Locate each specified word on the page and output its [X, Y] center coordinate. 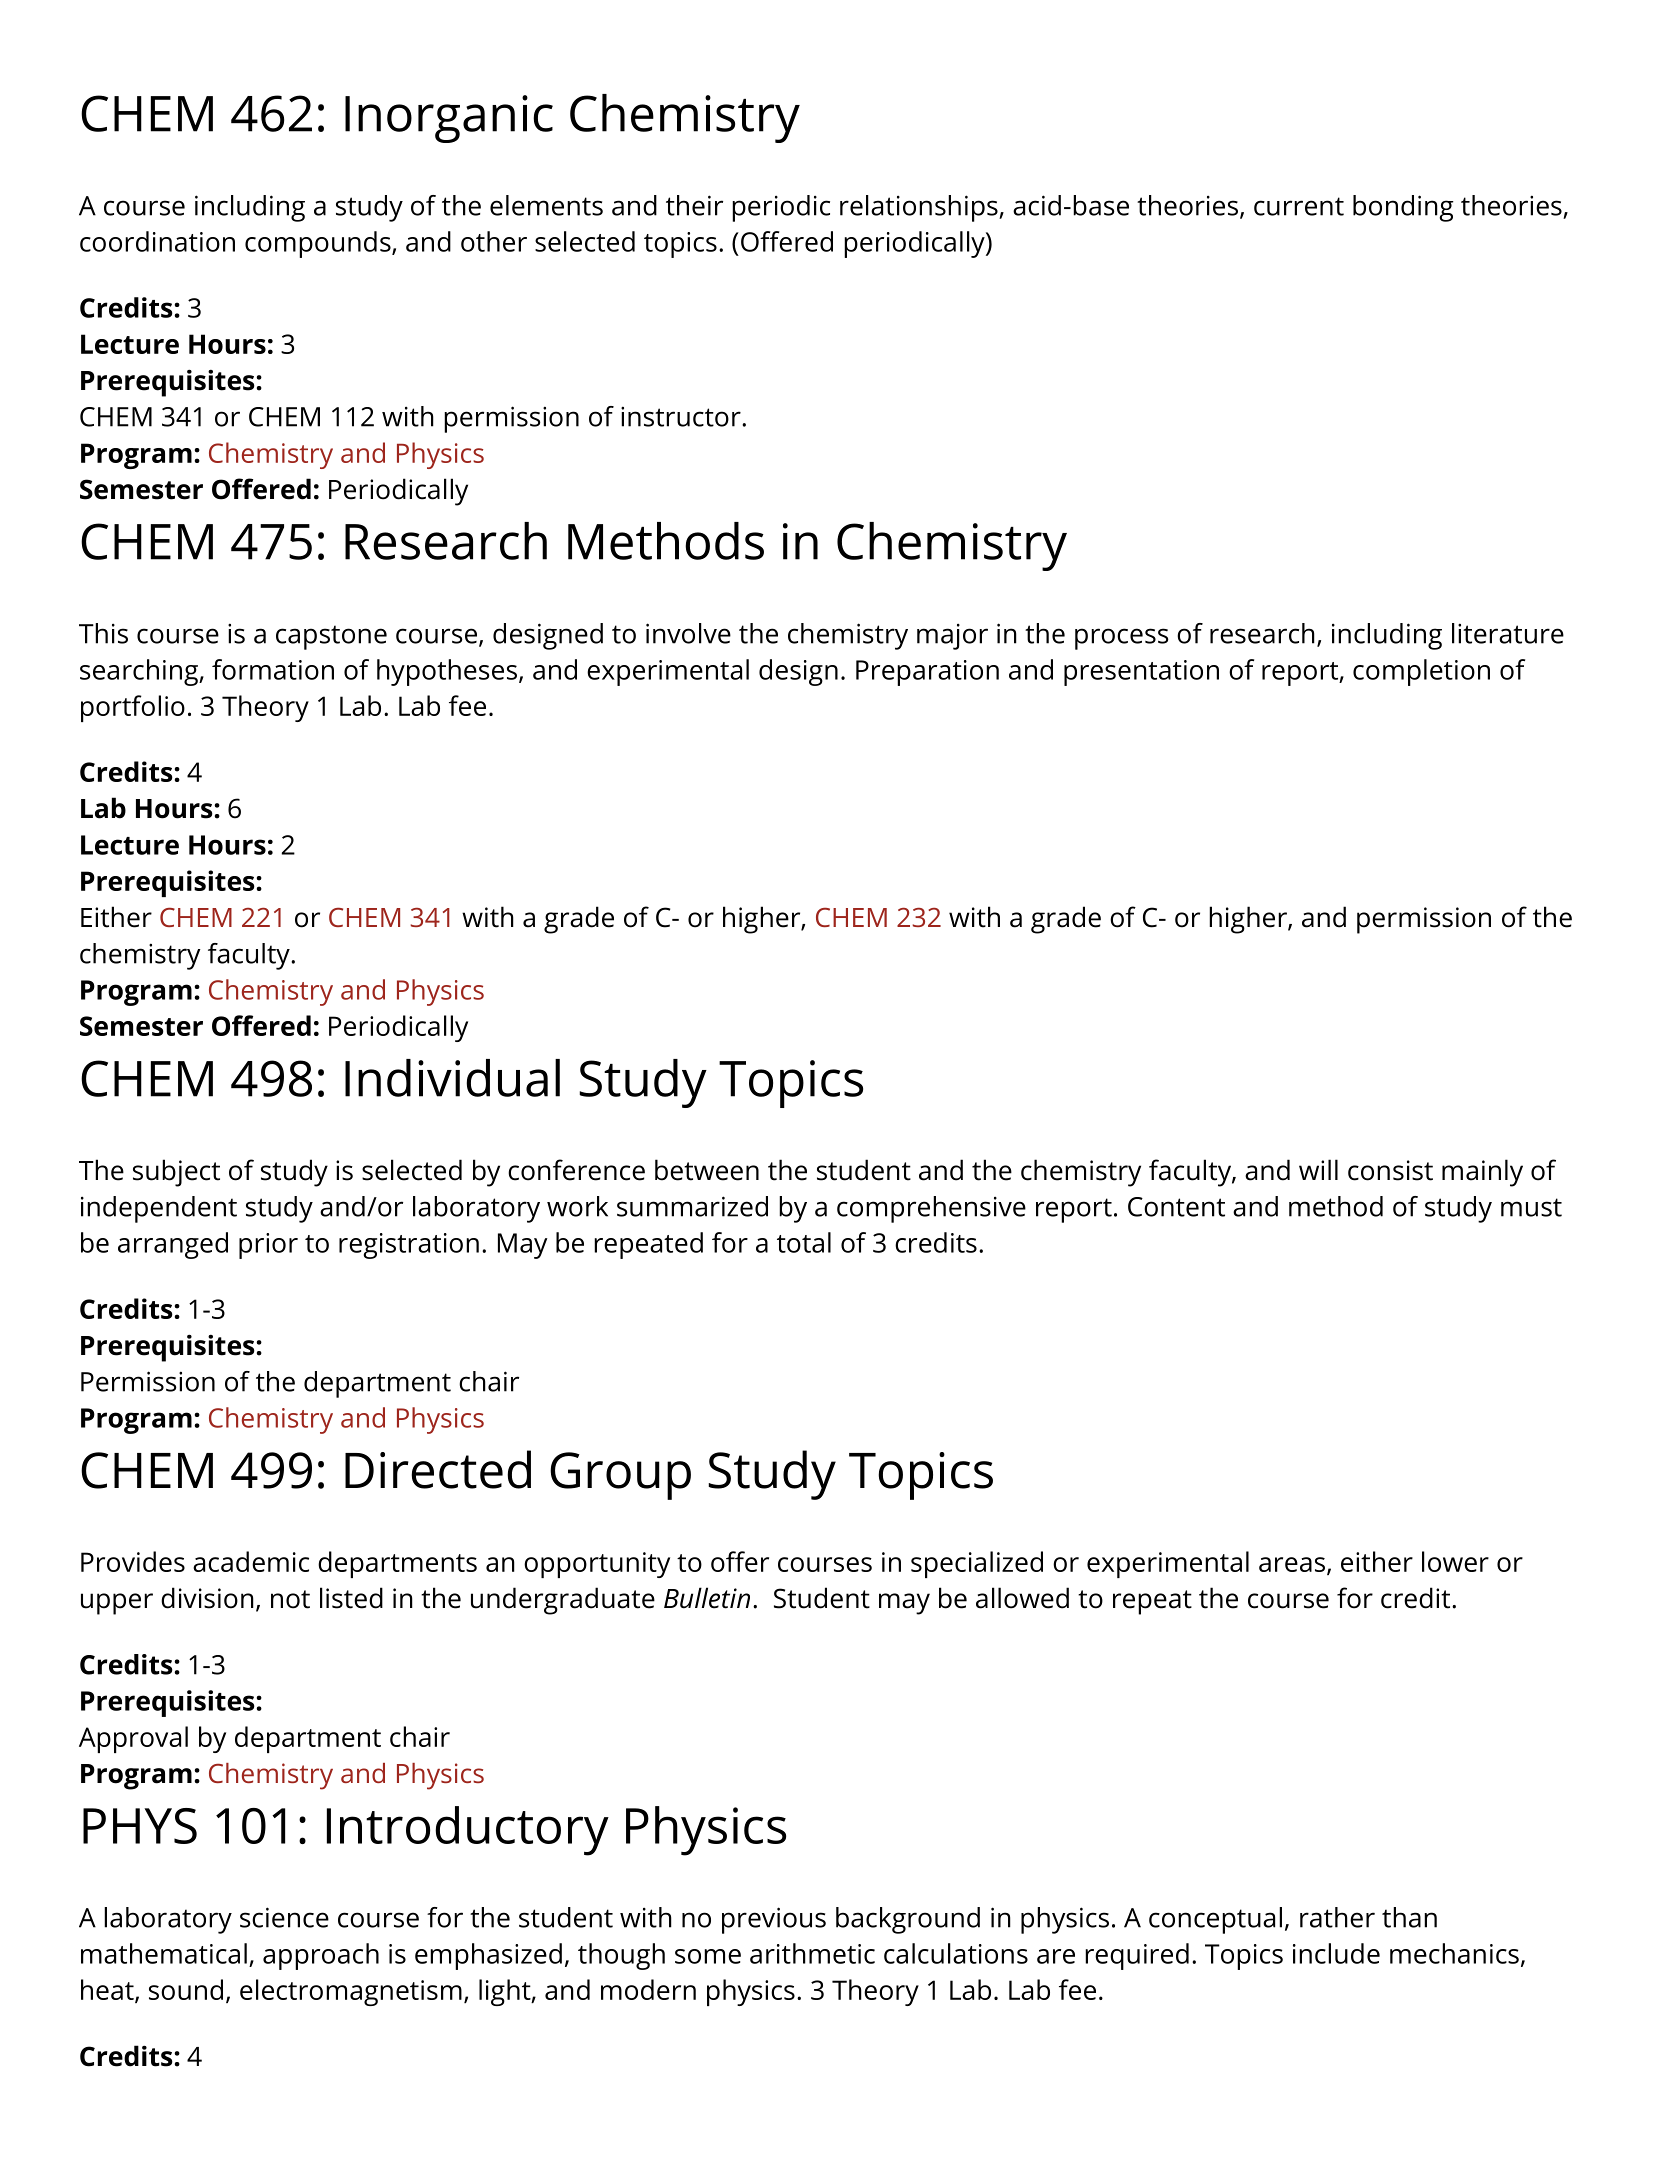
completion [1421, 672]
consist [1390, 1170]
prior [268, 1246]
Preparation [927, 673]
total [804, 1242]
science [284, 1917]
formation [273, 669]
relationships [920, 208]
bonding [1403, 208]
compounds [319, 244]
